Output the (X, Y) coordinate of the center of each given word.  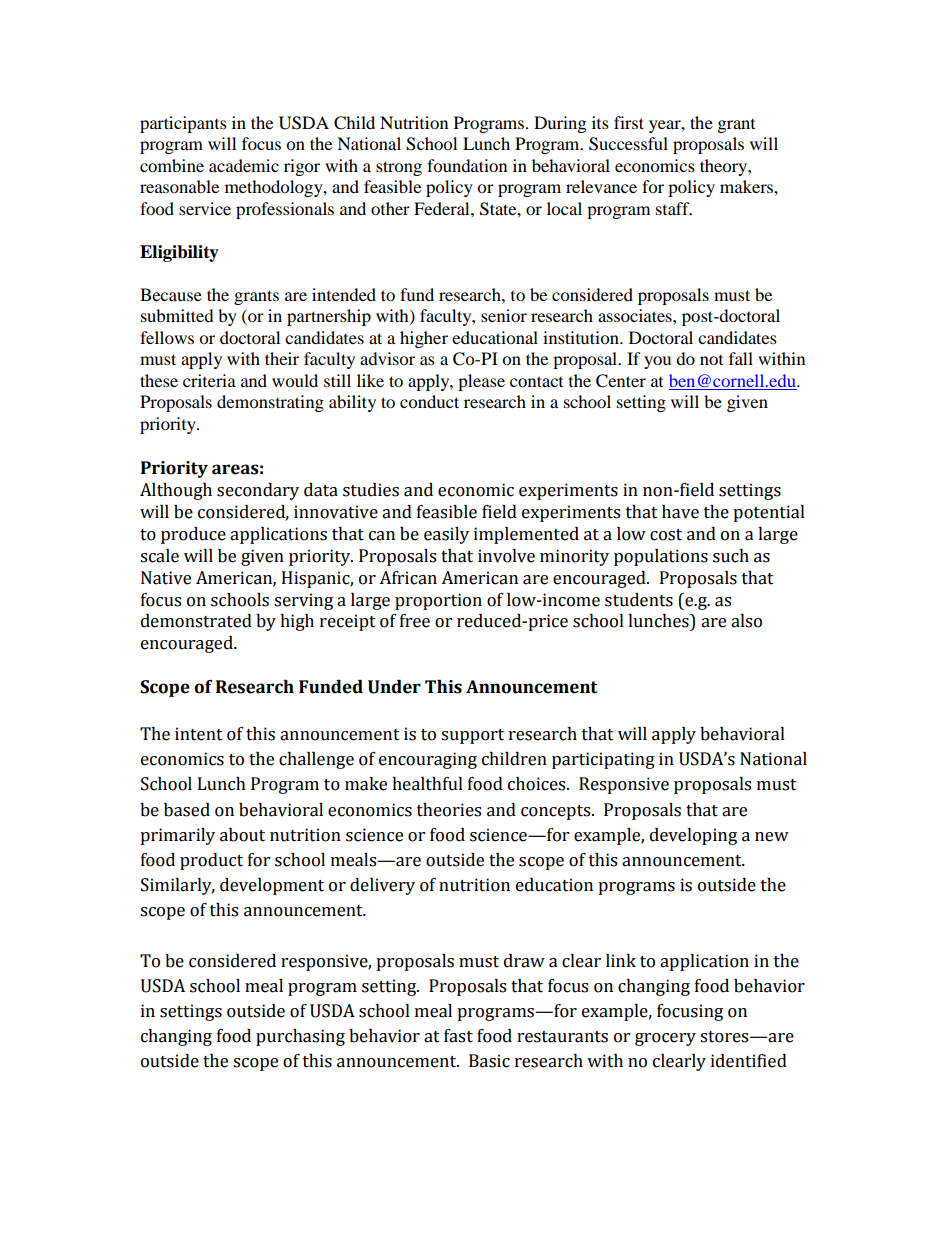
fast (458, 1036)
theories (449, 810)
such (731, 556)
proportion (438, 601)
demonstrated (196, 621)
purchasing (300, 1037)
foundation (467, 165)
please (481, 382)
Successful (628, 144)
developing (693, 836)
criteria (209, 380)
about (242, 835)
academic (244, 165)
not (711, 360)
